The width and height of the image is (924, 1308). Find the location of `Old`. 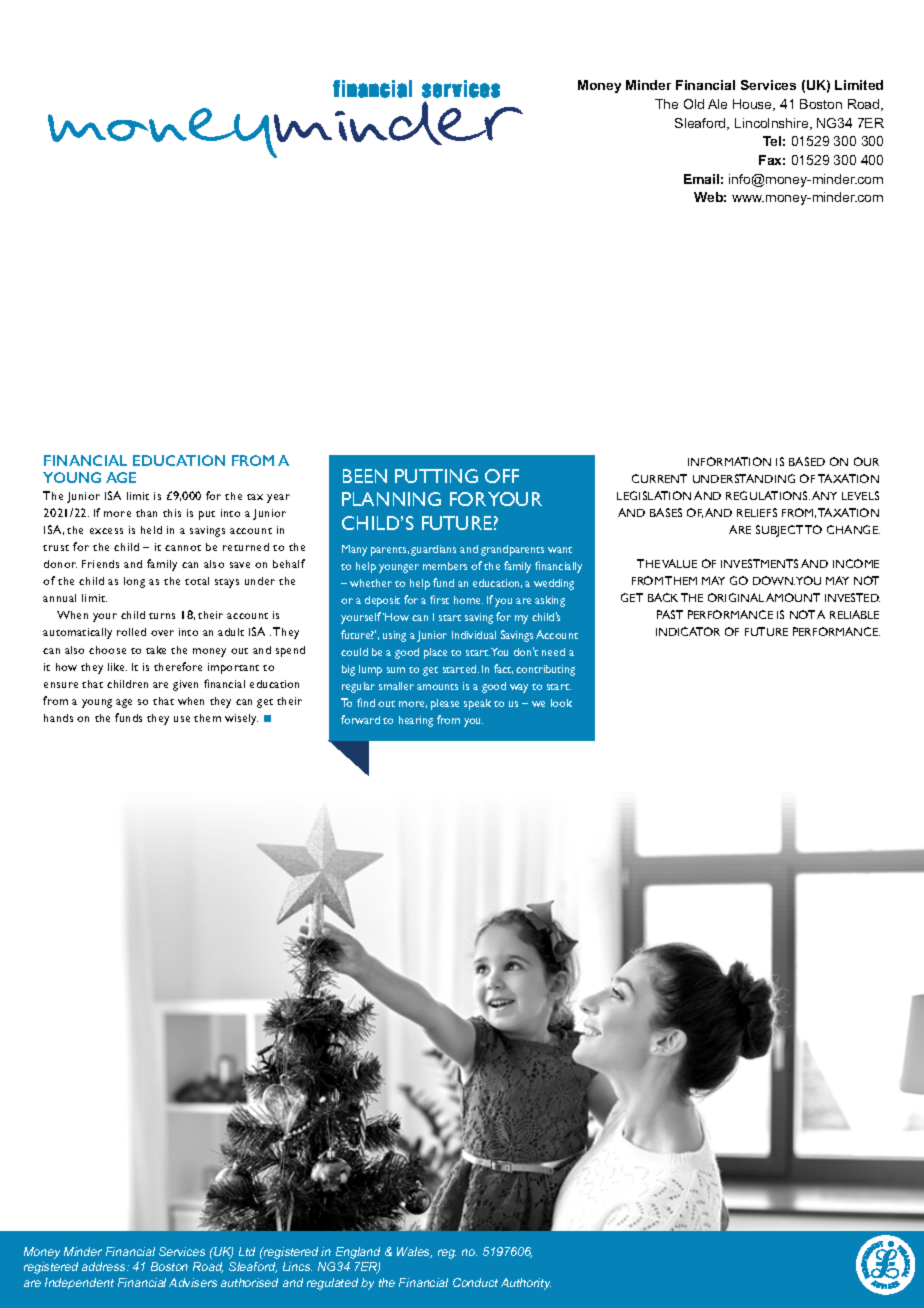

Old is located at coordinates (694, 104).
